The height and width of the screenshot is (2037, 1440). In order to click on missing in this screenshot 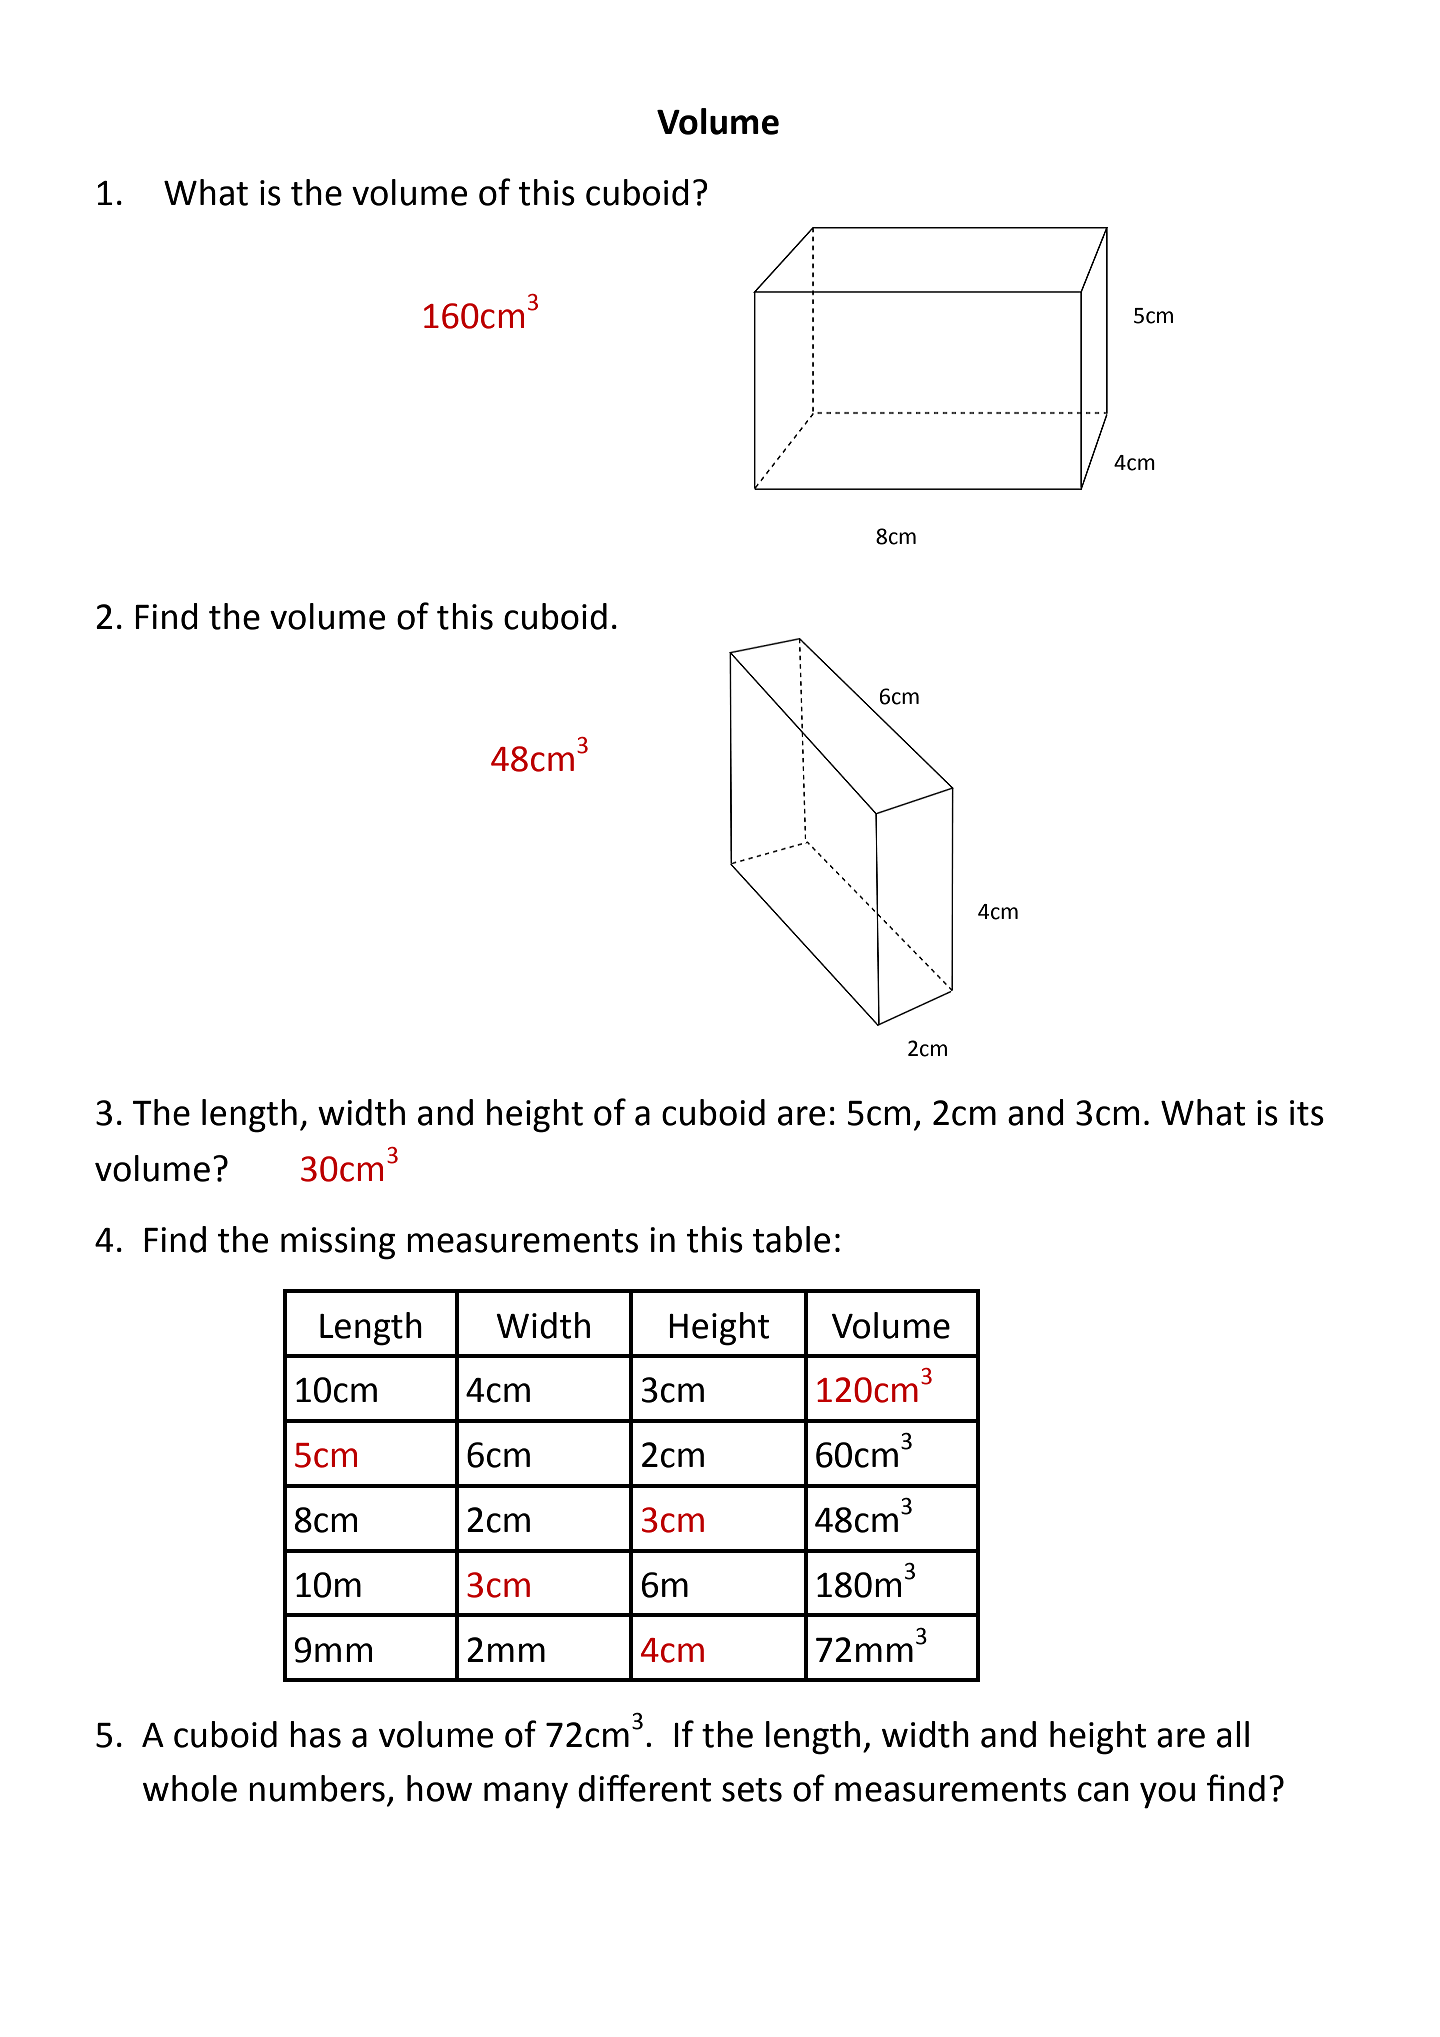, I will do `click(338, 1243)`.
